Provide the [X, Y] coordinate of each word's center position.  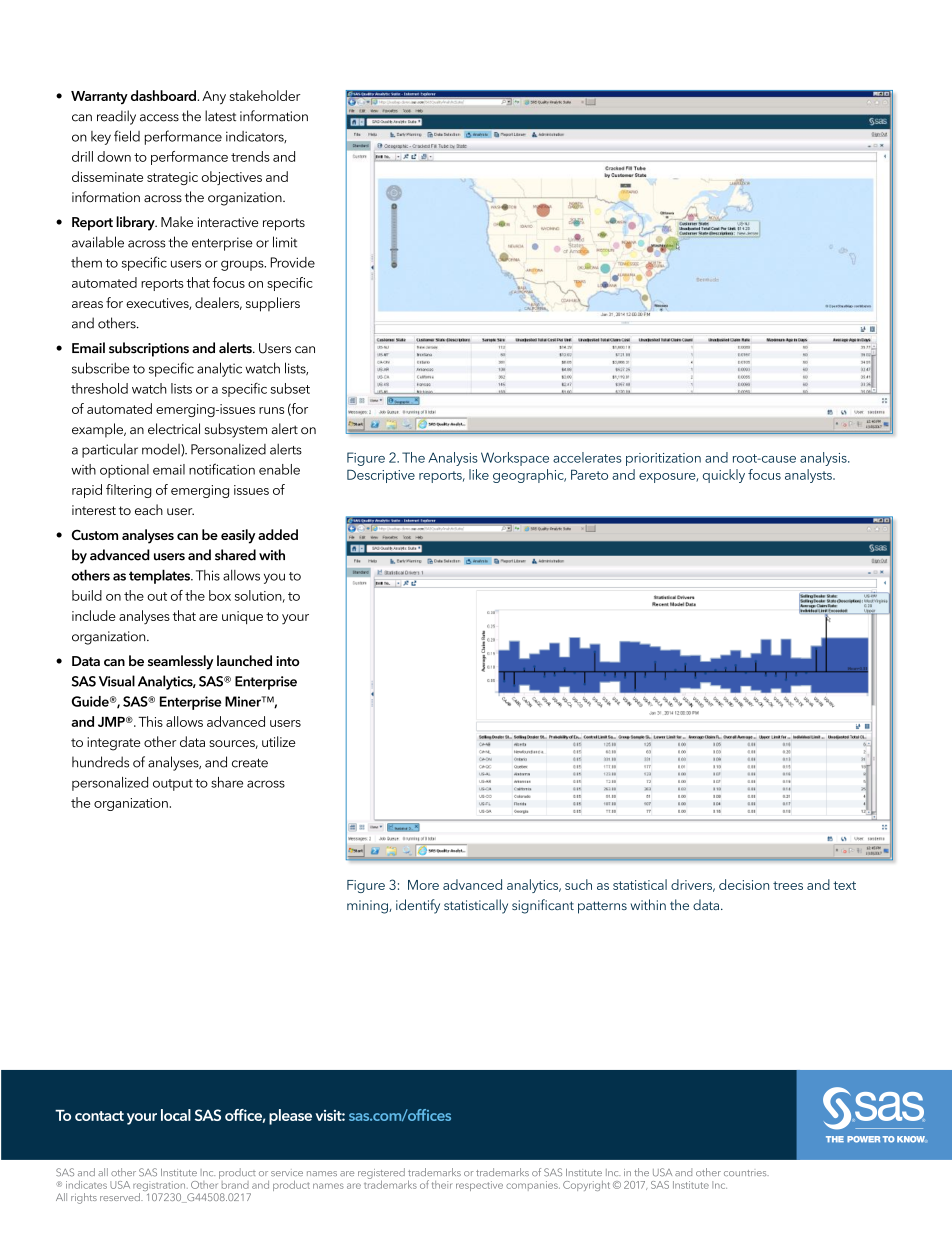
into [288, 661]
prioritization [663, 459]
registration [160, 1187]
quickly [724, 476]
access [159, 118]
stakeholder [265, 95]
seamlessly [180, 662]
